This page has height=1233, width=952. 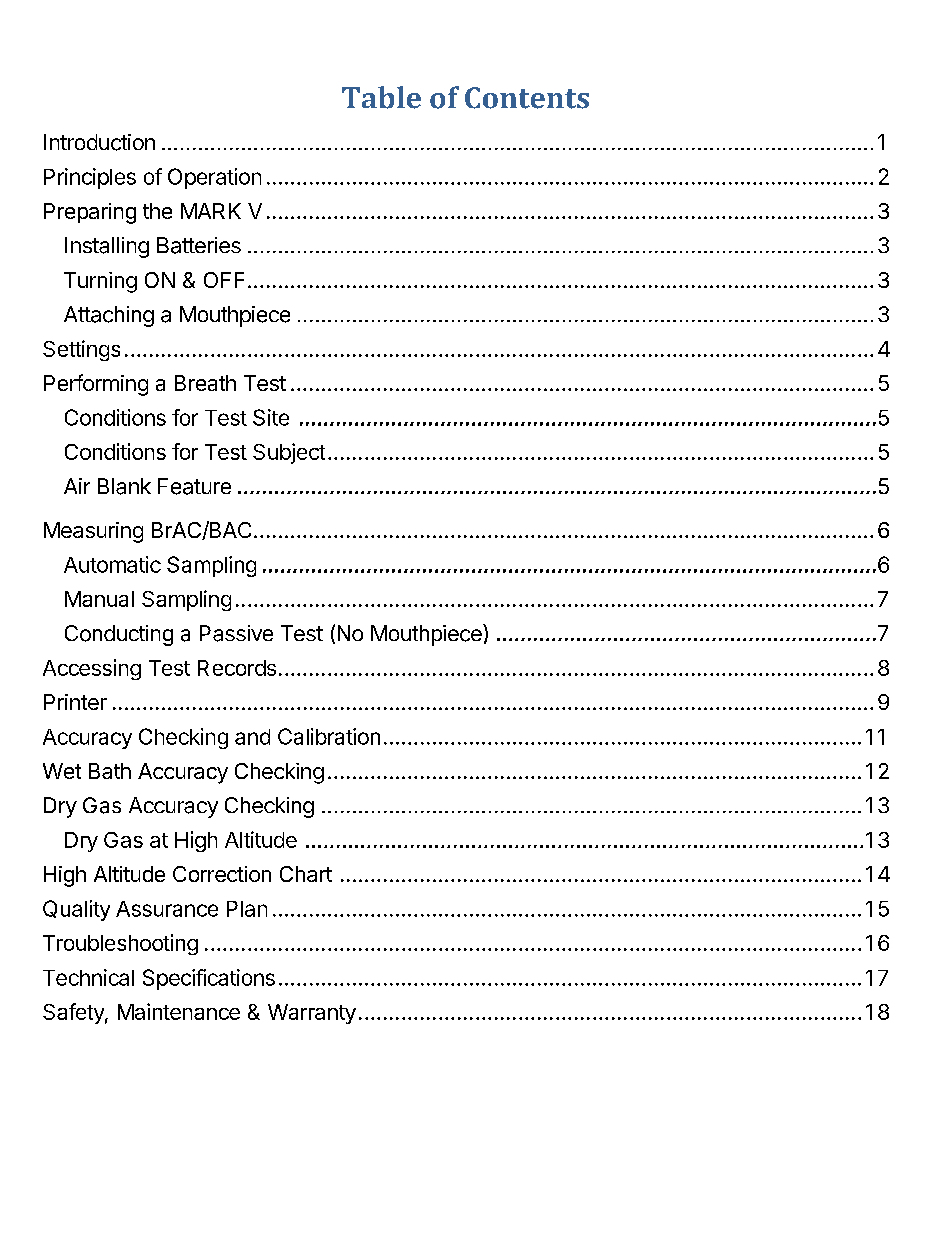 What do you see at coordinates (271, 417) in the page?
I see `Site` at bounding box center [271, 417].
